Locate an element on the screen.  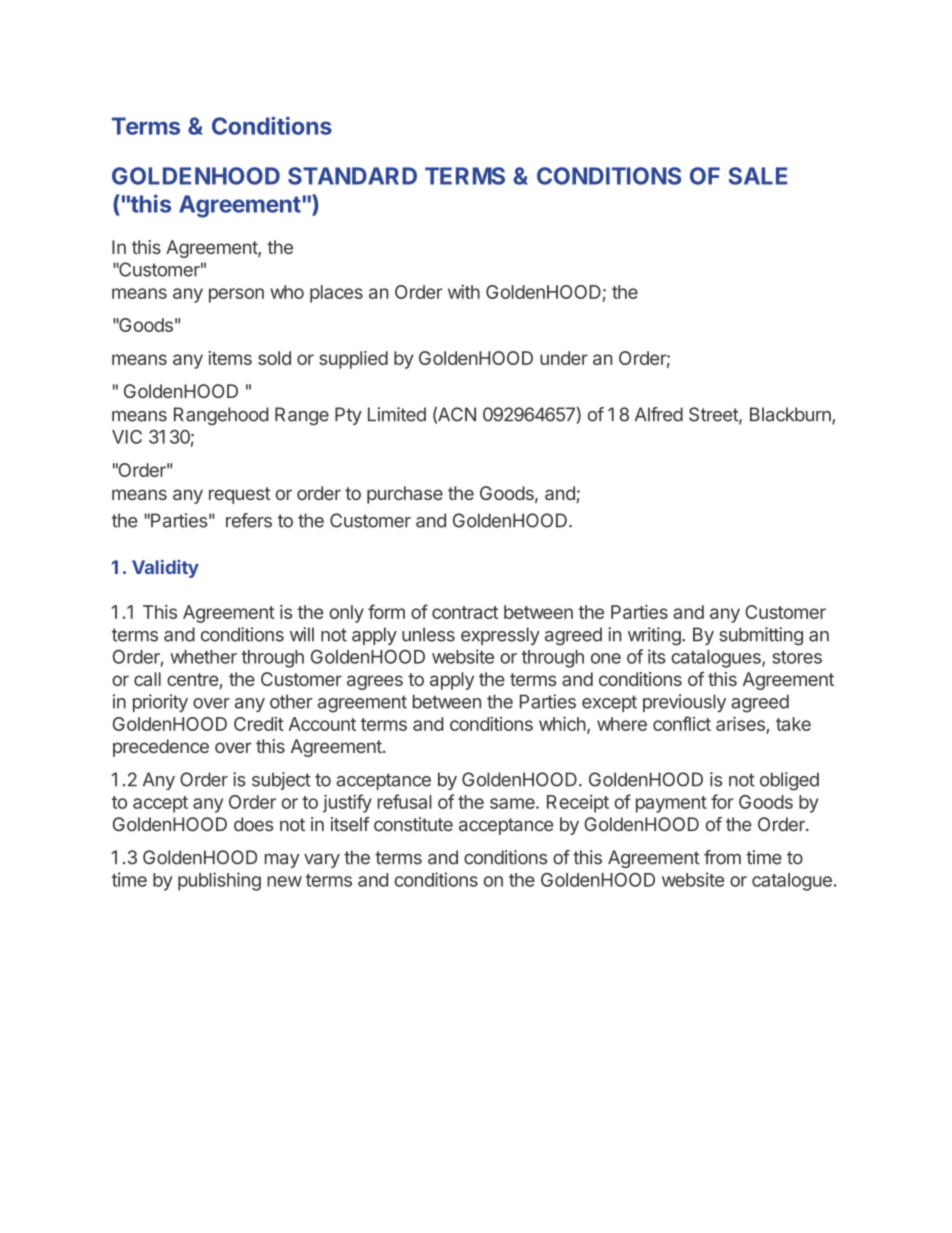
submitting is located at coordinates (761, 636).
